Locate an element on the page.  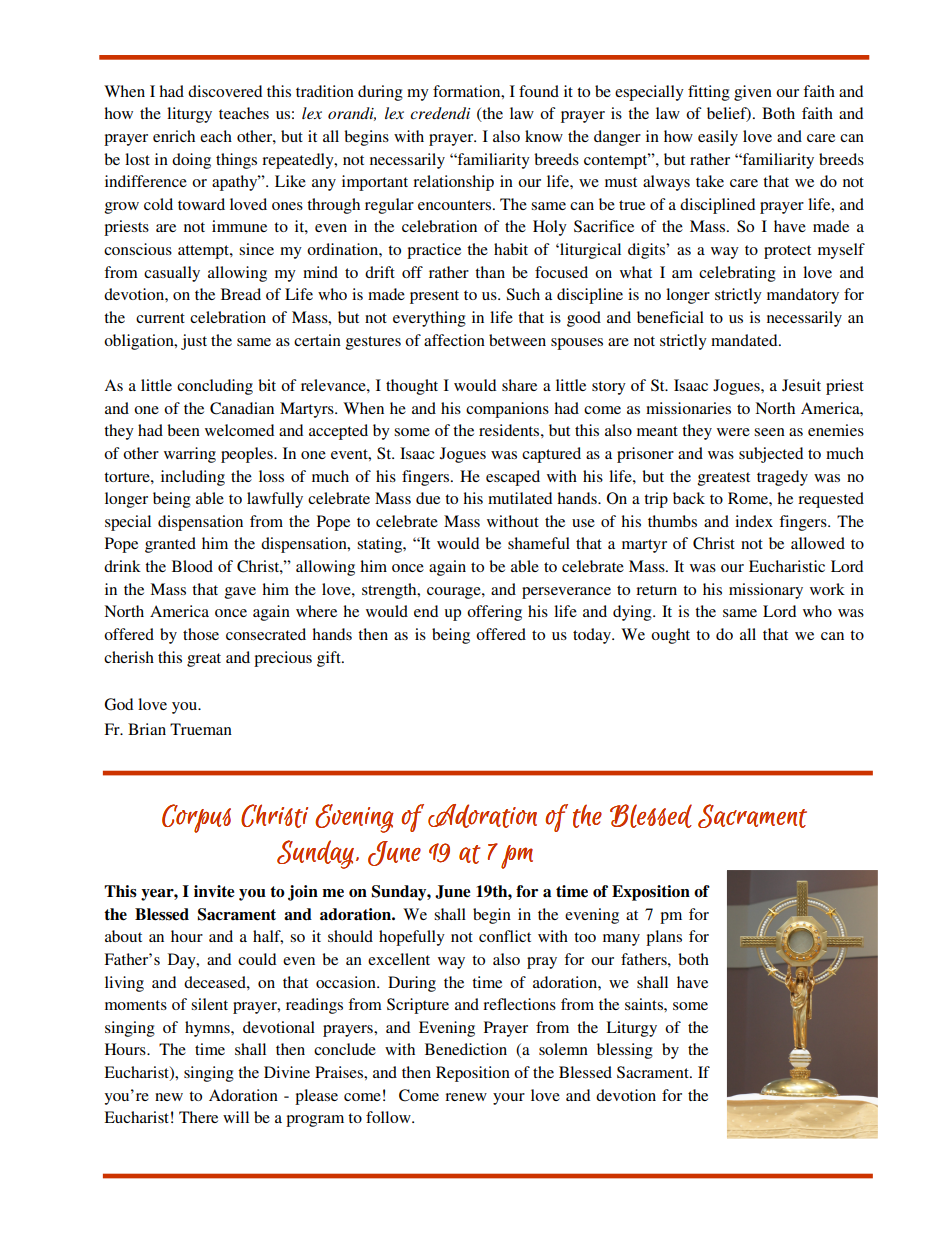
There is located at coordinates (198, 1117).
